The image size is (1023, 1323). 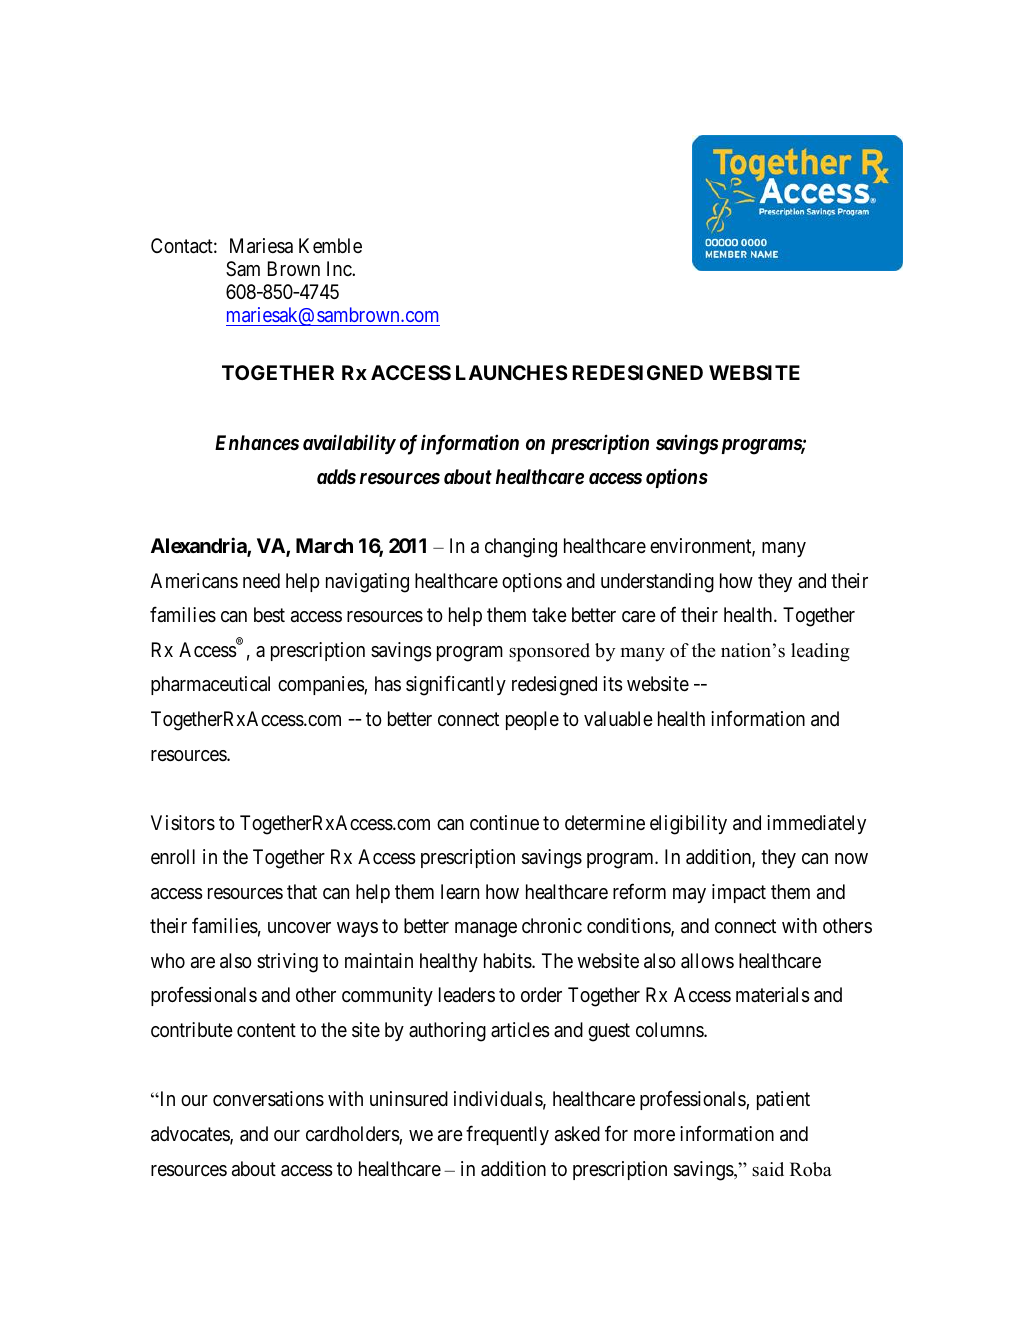 What do you see at coordinates (820, 652) in the screenshot?
I see `leading` at bounding box center [820, 652].
